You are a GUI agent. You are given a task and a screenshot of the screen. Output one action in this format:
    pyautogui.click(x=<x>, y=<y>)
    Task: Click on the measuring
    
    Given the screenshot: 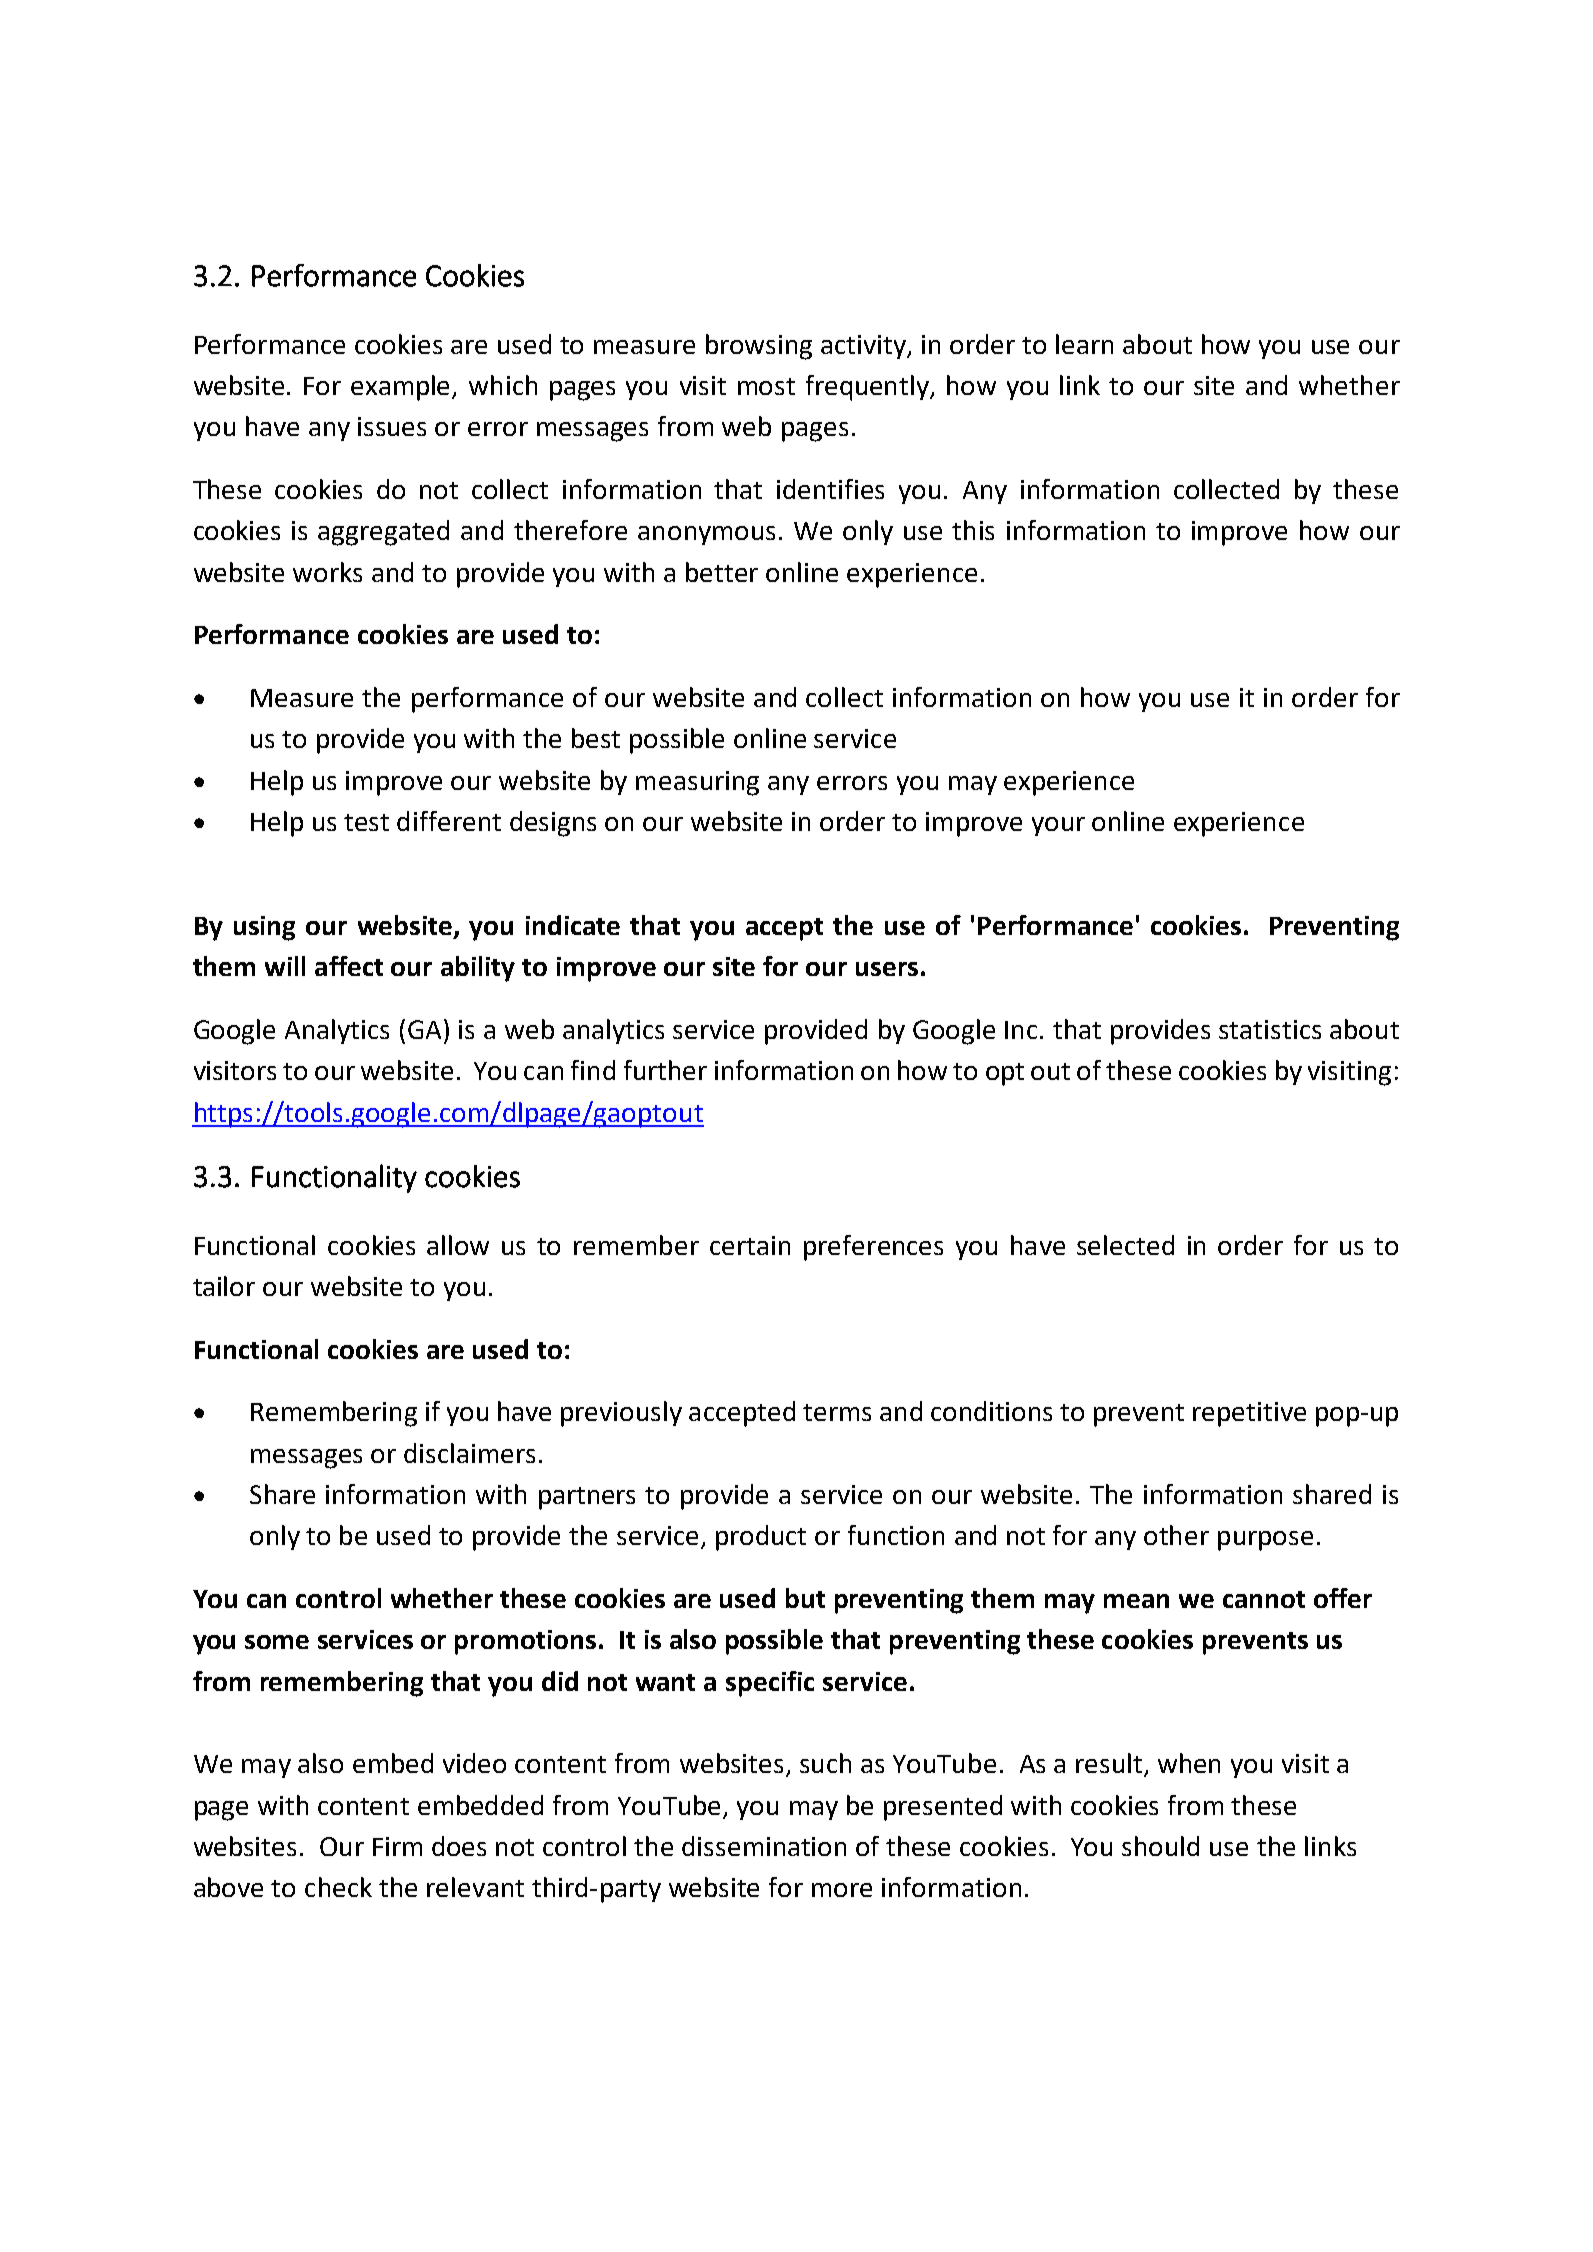 What is the action you would take?
    pyautogui.click(x=697, y=783)
